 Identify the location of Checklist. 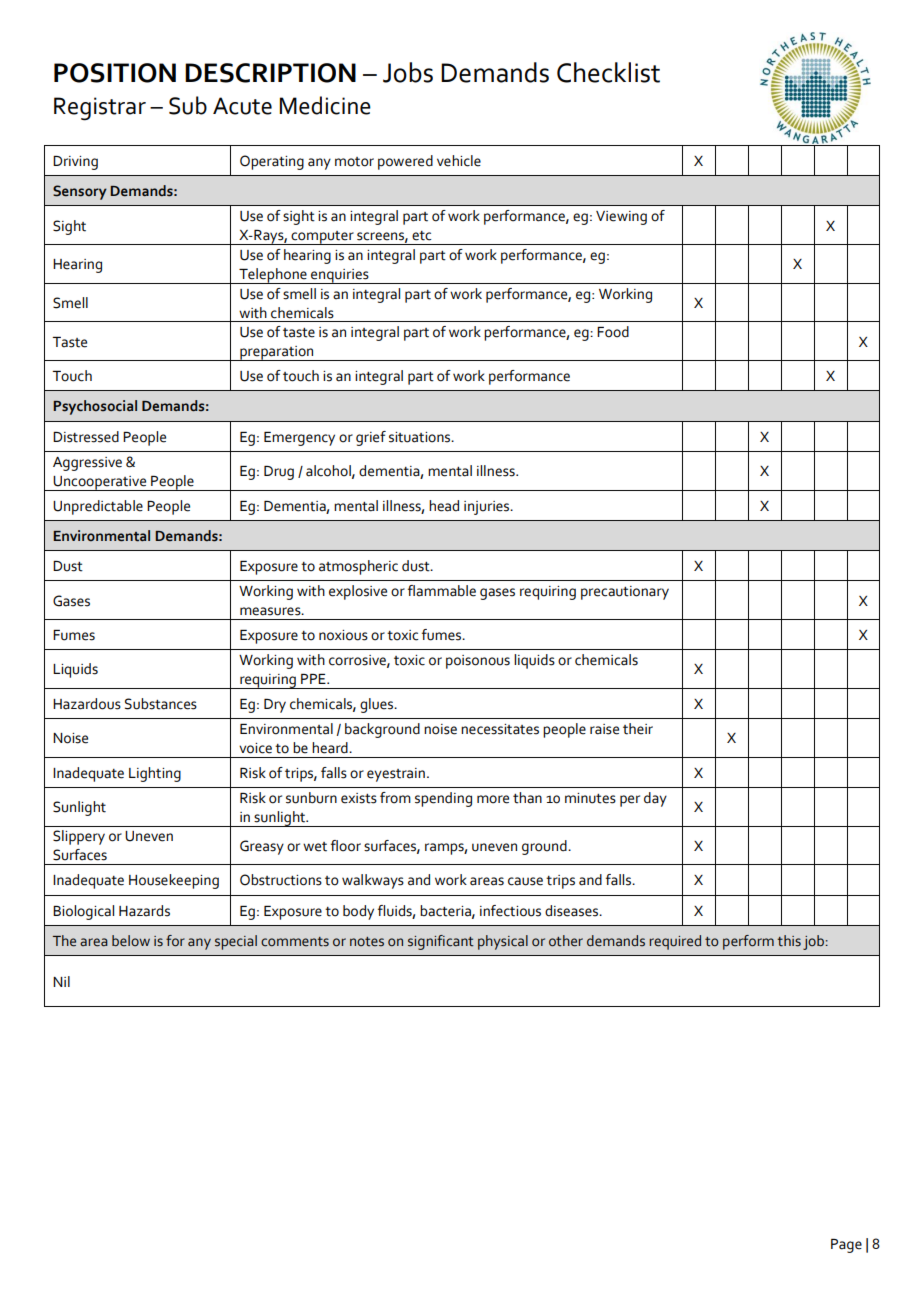
(608, 72).
